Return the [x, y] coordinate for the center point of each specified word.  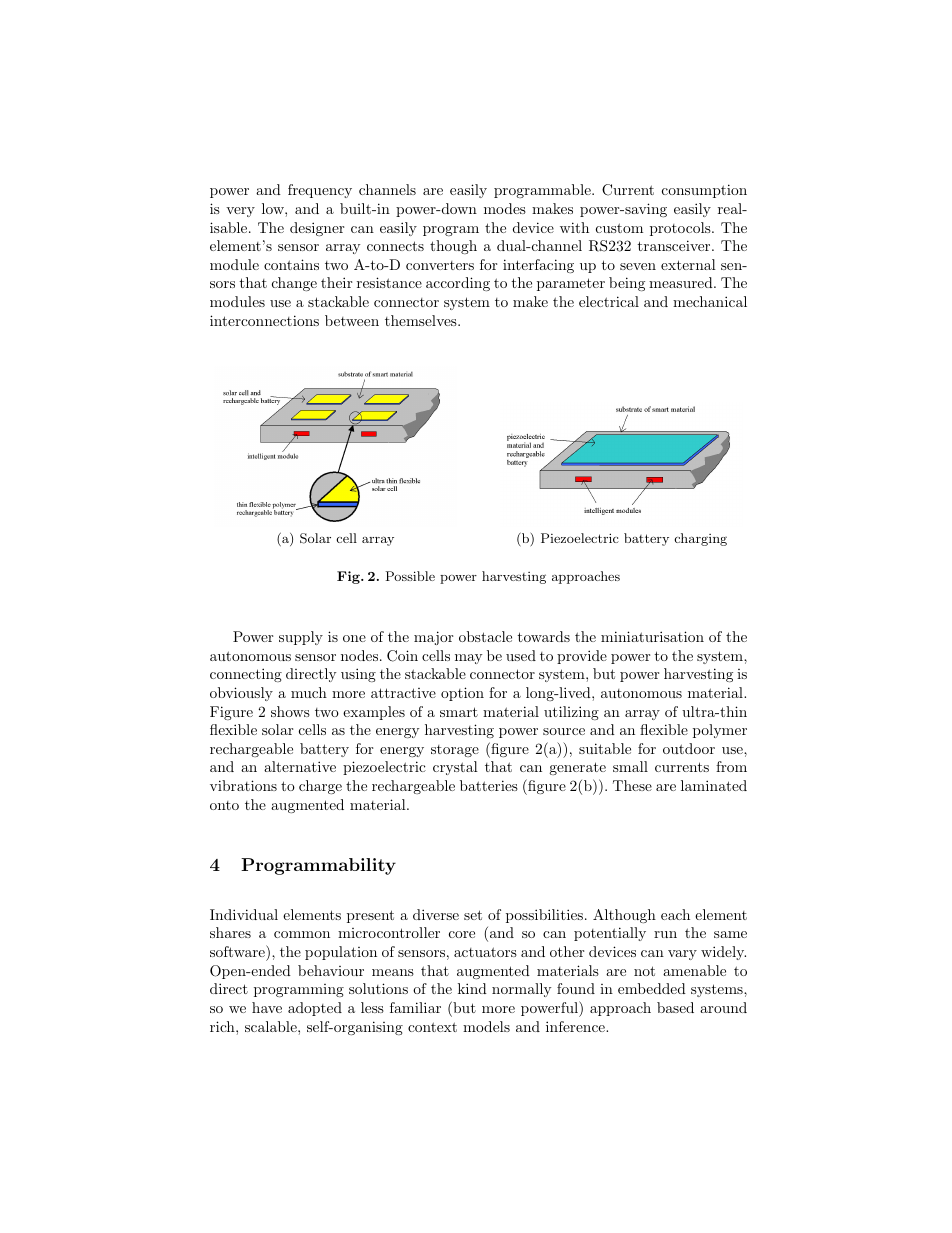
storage [455, 751]
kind [472, 988]
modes [505, 208]
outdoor [689, 748]
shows [290, 711]
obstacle [485, 636]
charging [701, 539]
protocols [681, 229]
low [274, 208]
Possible [410, 576]
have [267, 1007]
